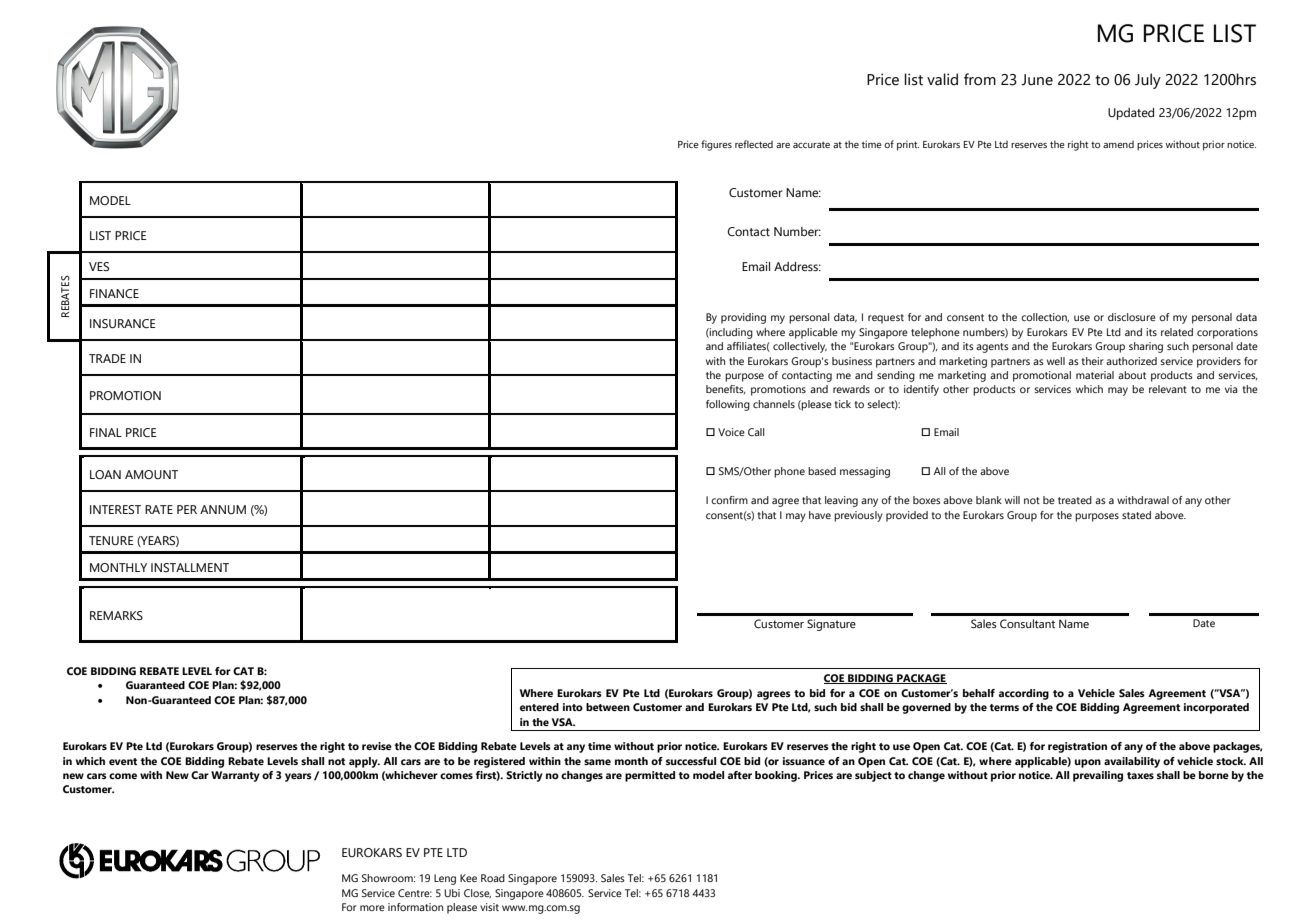 Image resolution: width=1308 pixels, height=924 pixels. Describe the element at coordinates (1132, 317) in the screenshot. I see `disclosure` at that location.
